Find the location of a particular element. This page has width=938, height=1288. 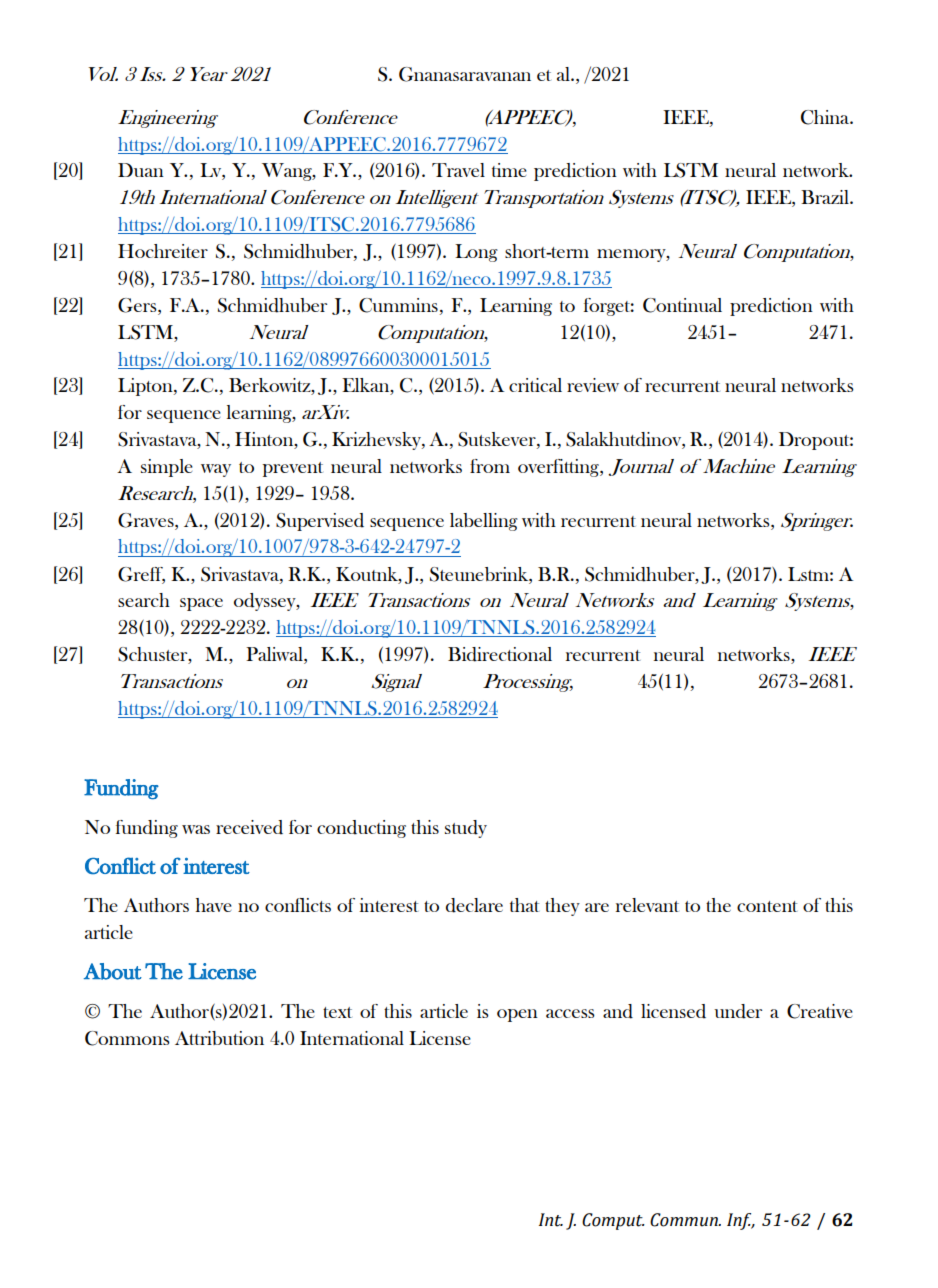

Commun is located at coordinates (685, 1220).
